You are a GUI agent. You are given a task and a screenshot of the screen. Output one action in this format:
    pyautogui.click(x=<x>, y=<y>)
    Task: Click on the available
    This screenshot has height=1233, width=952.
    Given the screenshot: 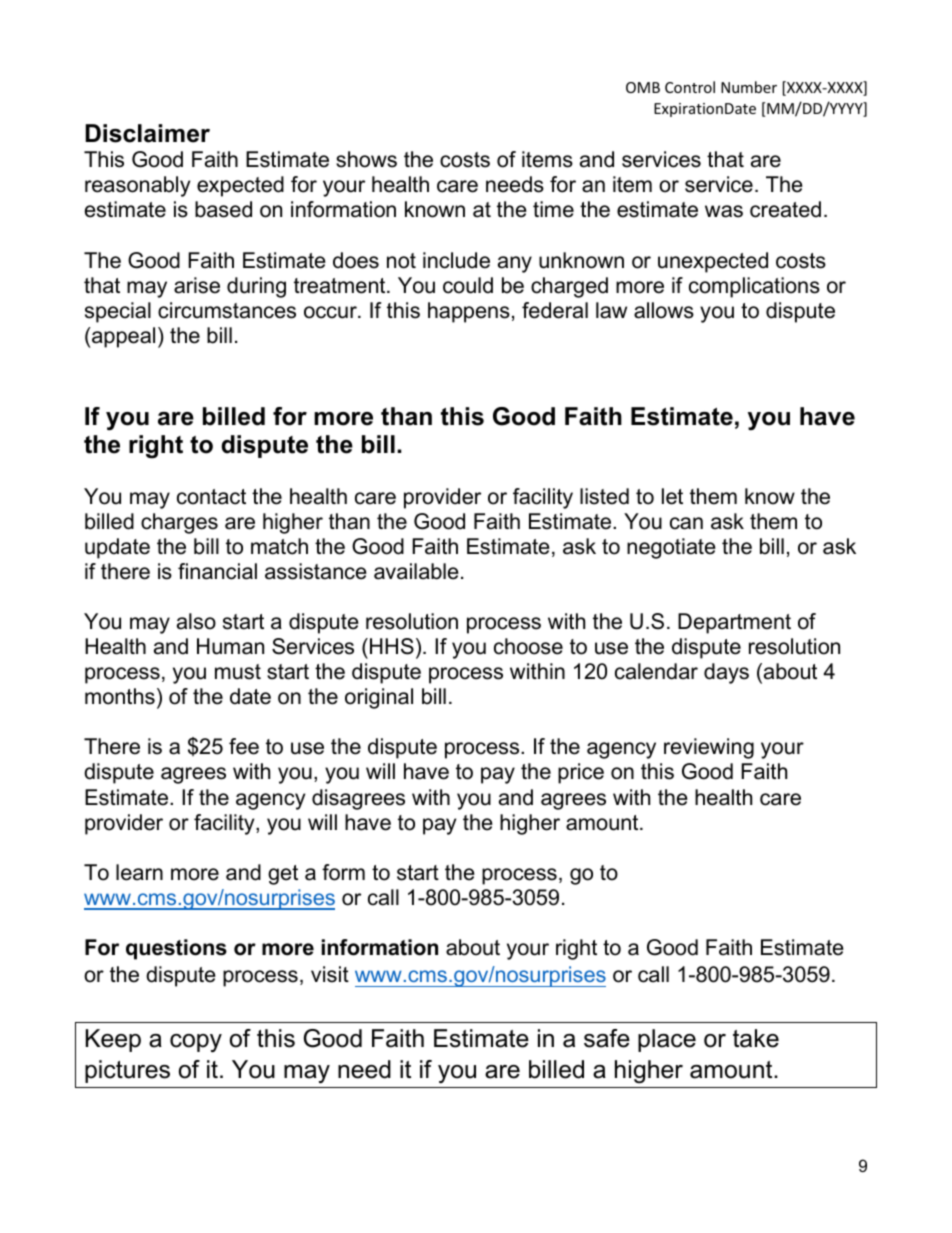 What is the action you would take?
    pyautogui.click(x=416, y=571)
